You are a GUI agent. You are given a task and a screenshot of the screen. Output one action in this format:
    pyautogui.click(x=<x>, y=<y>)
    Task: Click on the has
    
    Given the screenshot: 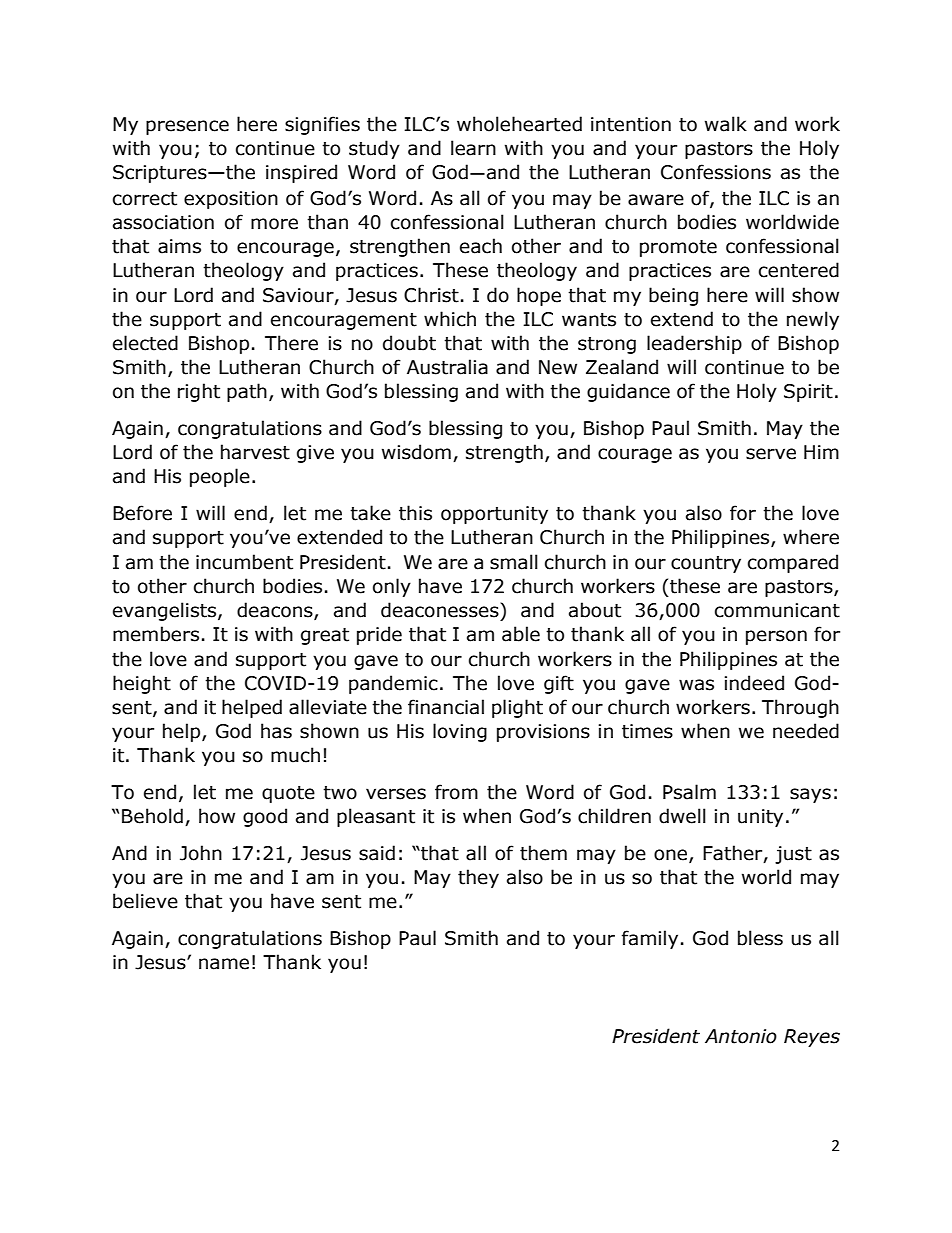 What is the action you would take?
    pyautogui.click(x=276, y=731)
